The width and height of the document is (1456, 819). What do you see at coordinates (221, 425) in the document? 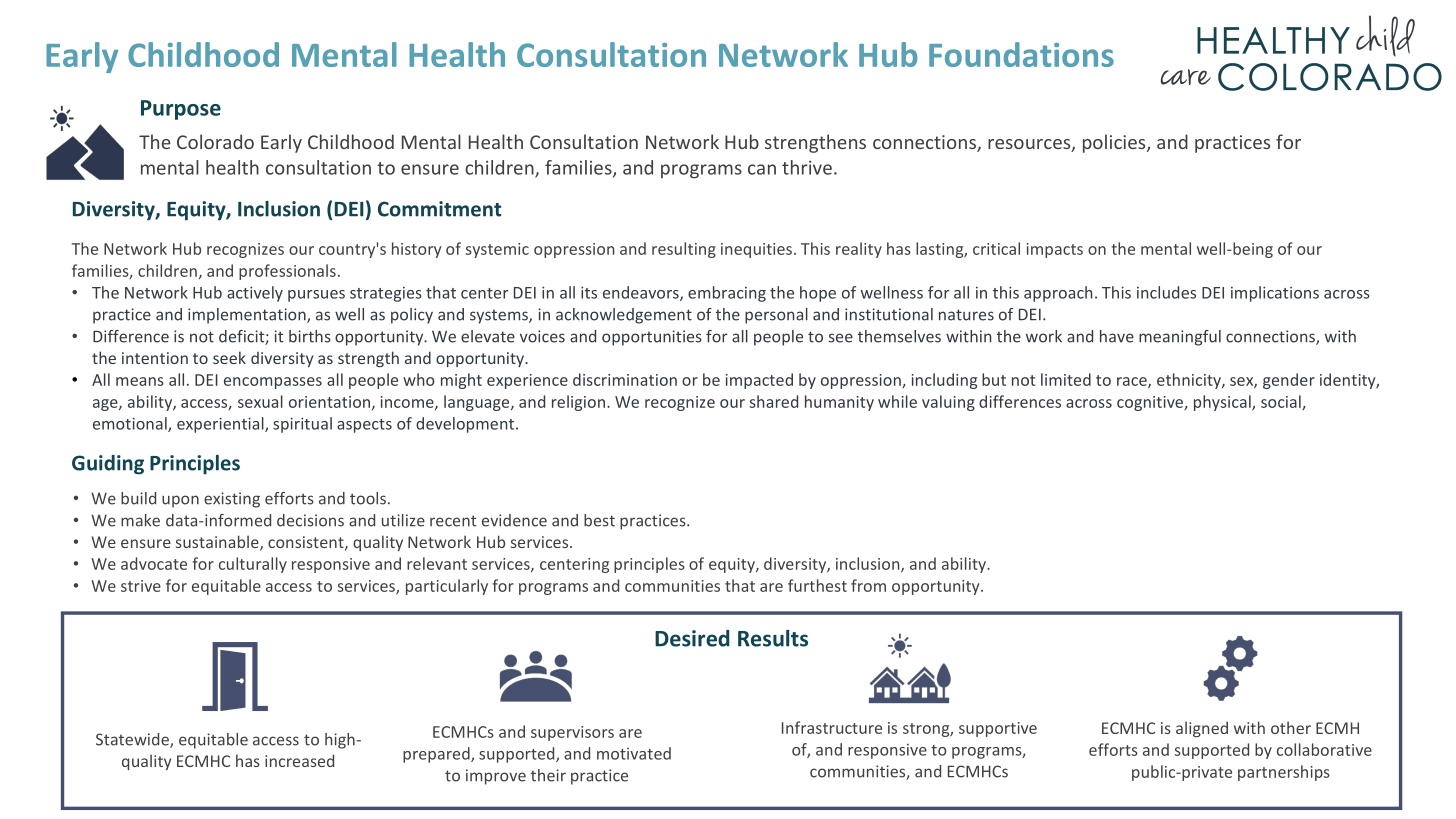
I see `experiential` at bounding box center [221, 425].
